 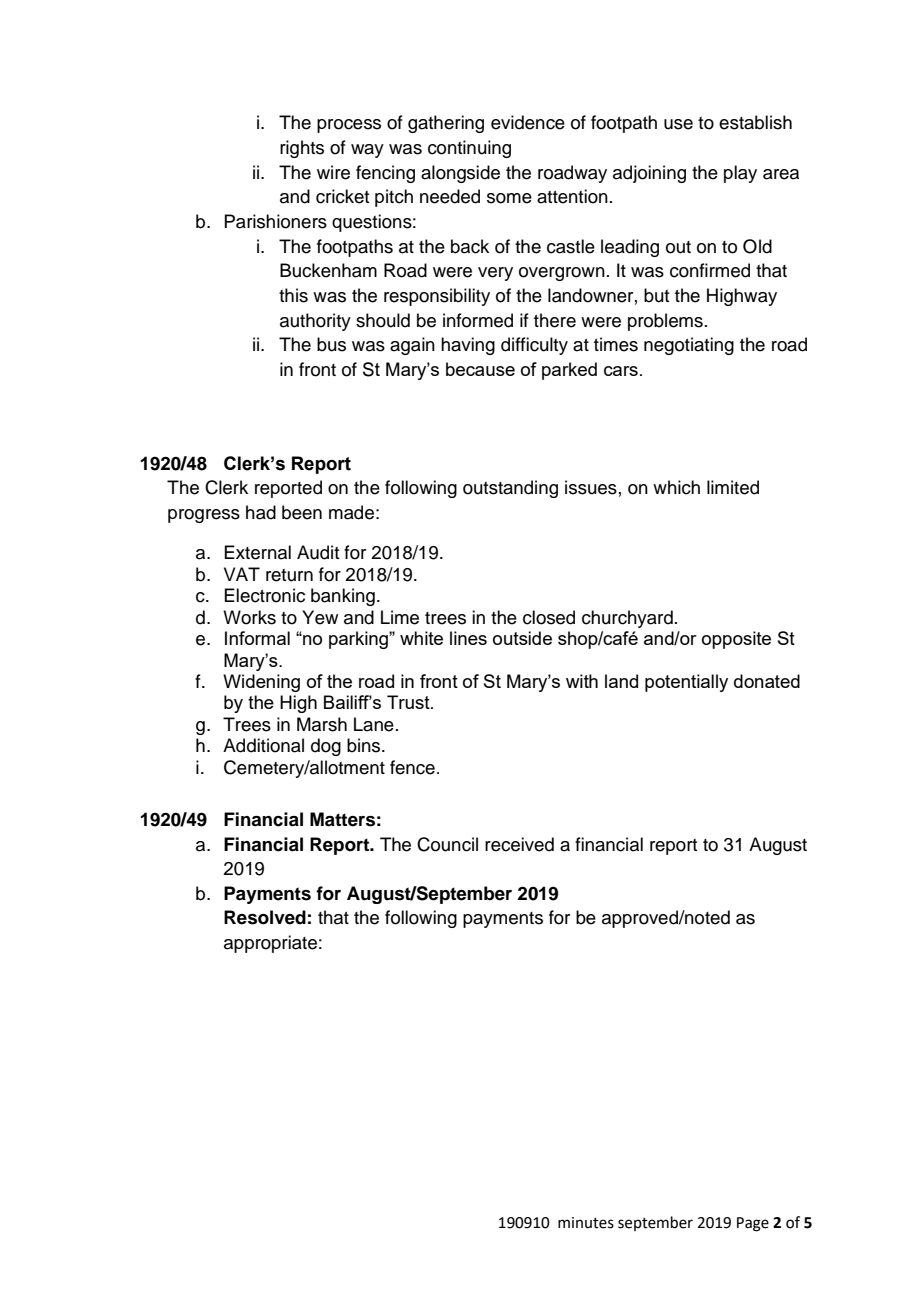 I want to click on Resolved, so click(x=265, y=917).
